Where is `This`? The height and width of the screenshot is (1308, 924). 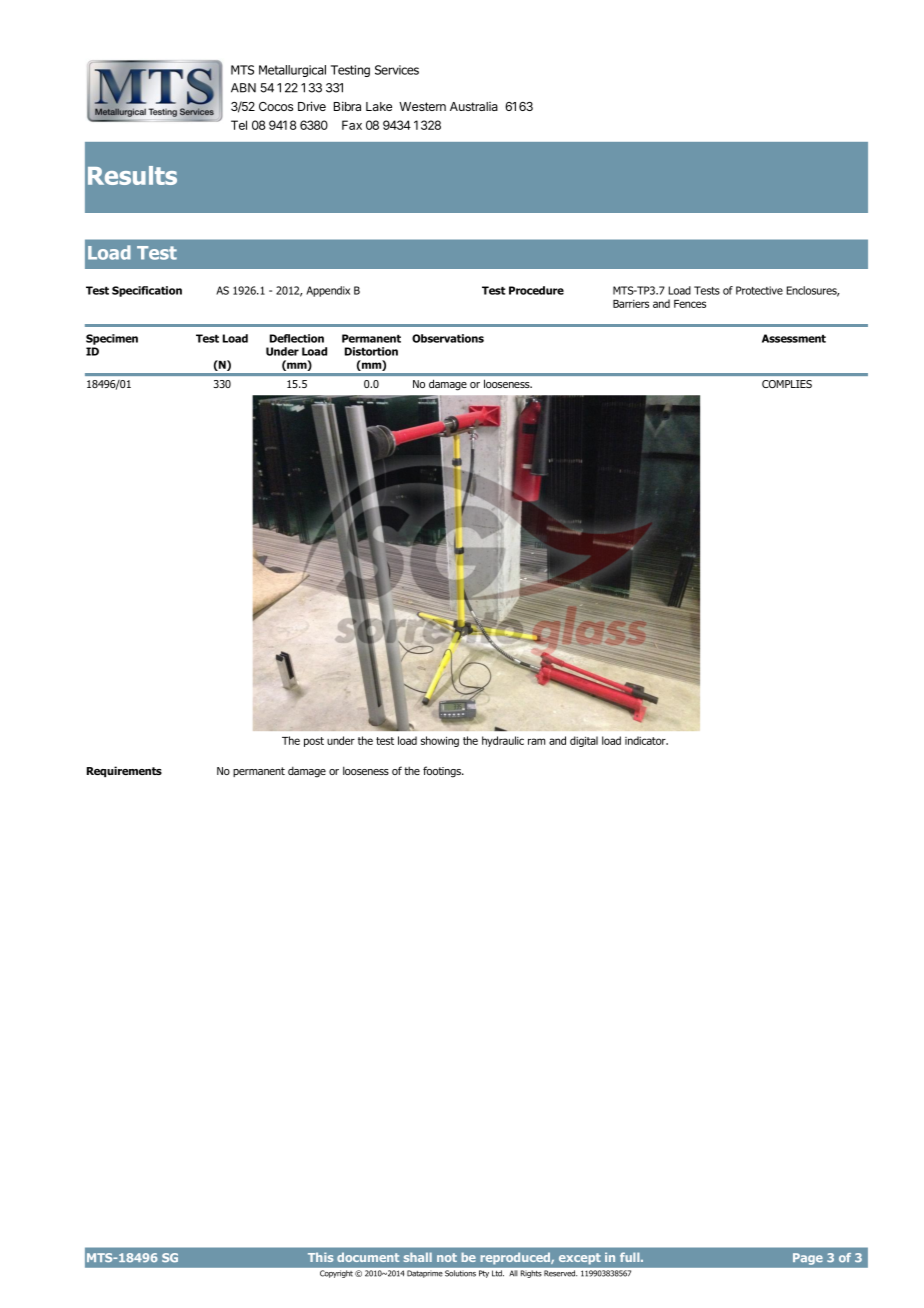 This is located at coordinates (320, 1257).
